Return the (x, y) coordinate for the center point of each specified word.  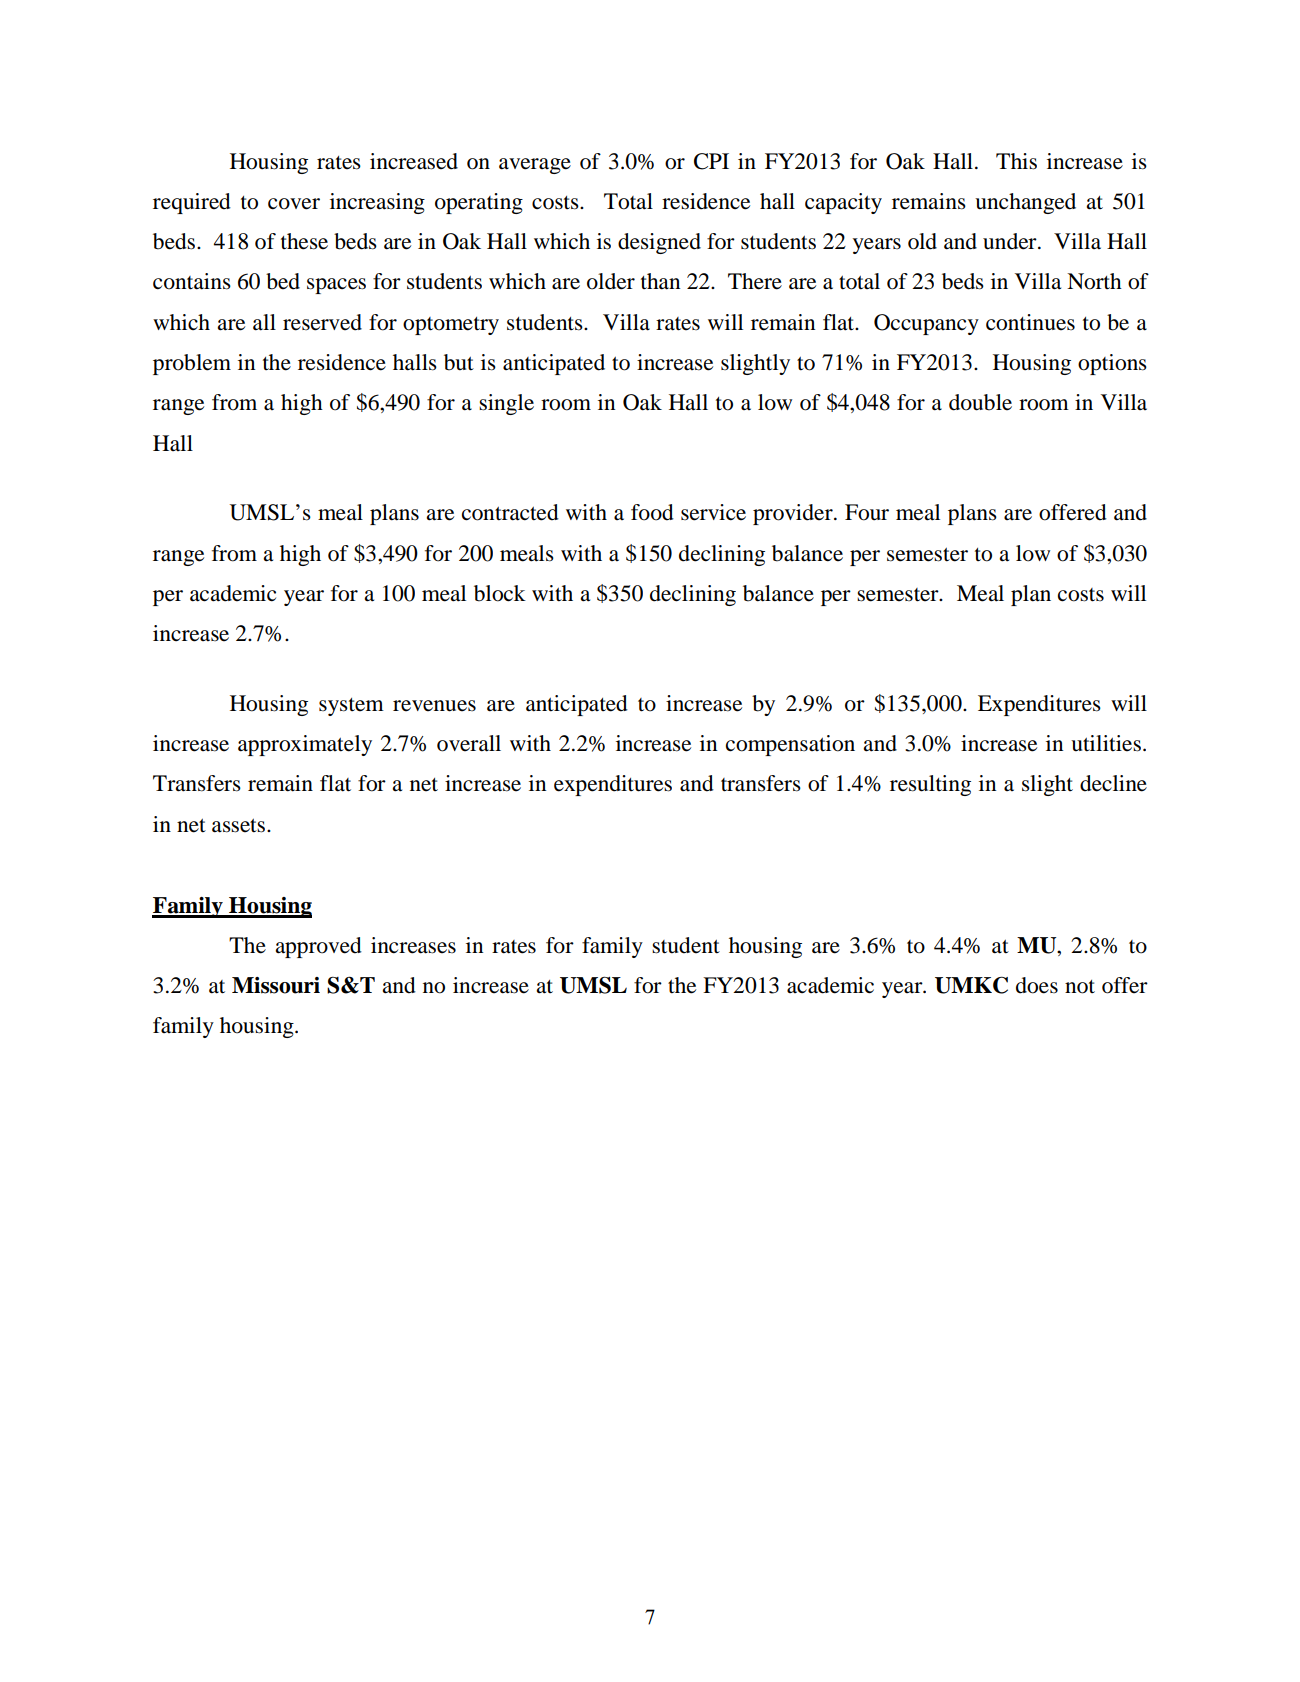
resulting (930, 785)
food (652, 512)
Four (867, 512)
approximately (305, 745)
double (980, 402)
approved (318, 947)
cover (294, 204)
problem (192, 364)
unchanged (1025, 203)
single (506, 404)
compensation (790, 745)
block (500, 593)
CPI (711, 161)
